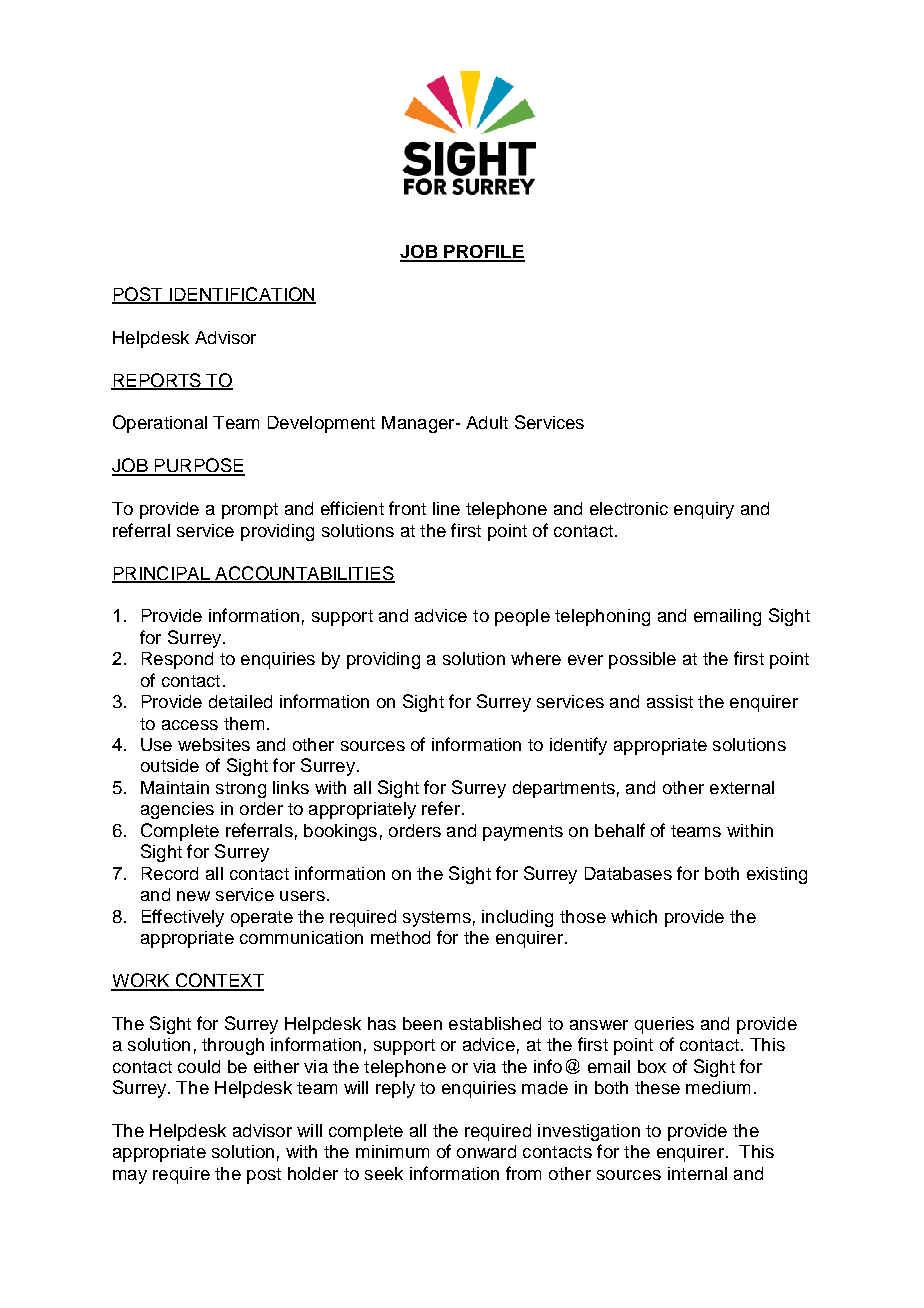 The height and width of the document is (1308, 924). Describe the element at coordinates (704, 510) in the document. I see `enquiry` at that location.
